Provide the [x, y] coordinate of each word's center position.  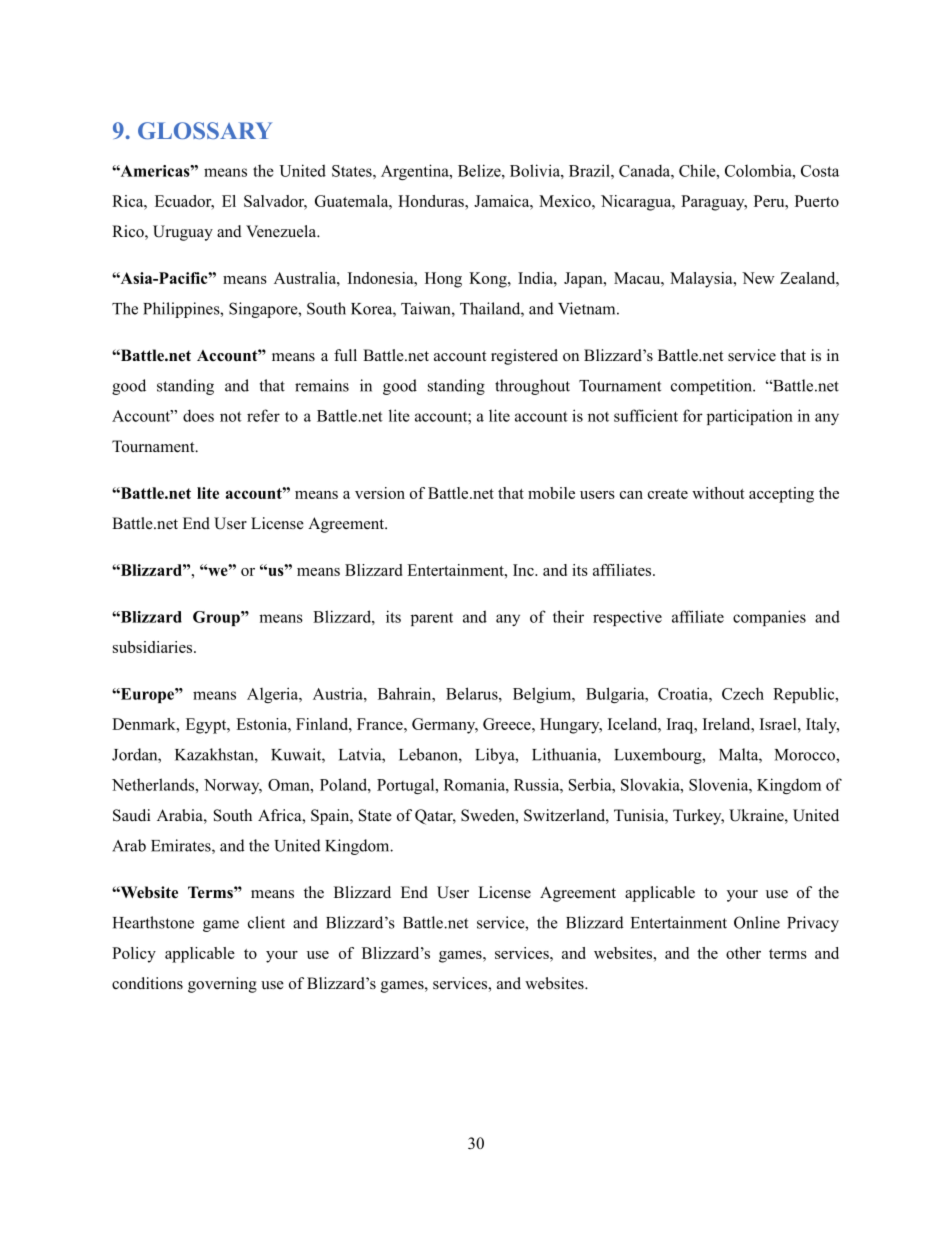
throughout [532, 387]
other [743, 953]
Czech [743, 693]
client [266, 922]
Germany [445, 726]
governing [222, 985]
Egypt [207, 726]
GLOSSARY [205, 131]
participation [750, 417]
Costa [820, 171]
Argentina [416, 172]
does [198, 415]
